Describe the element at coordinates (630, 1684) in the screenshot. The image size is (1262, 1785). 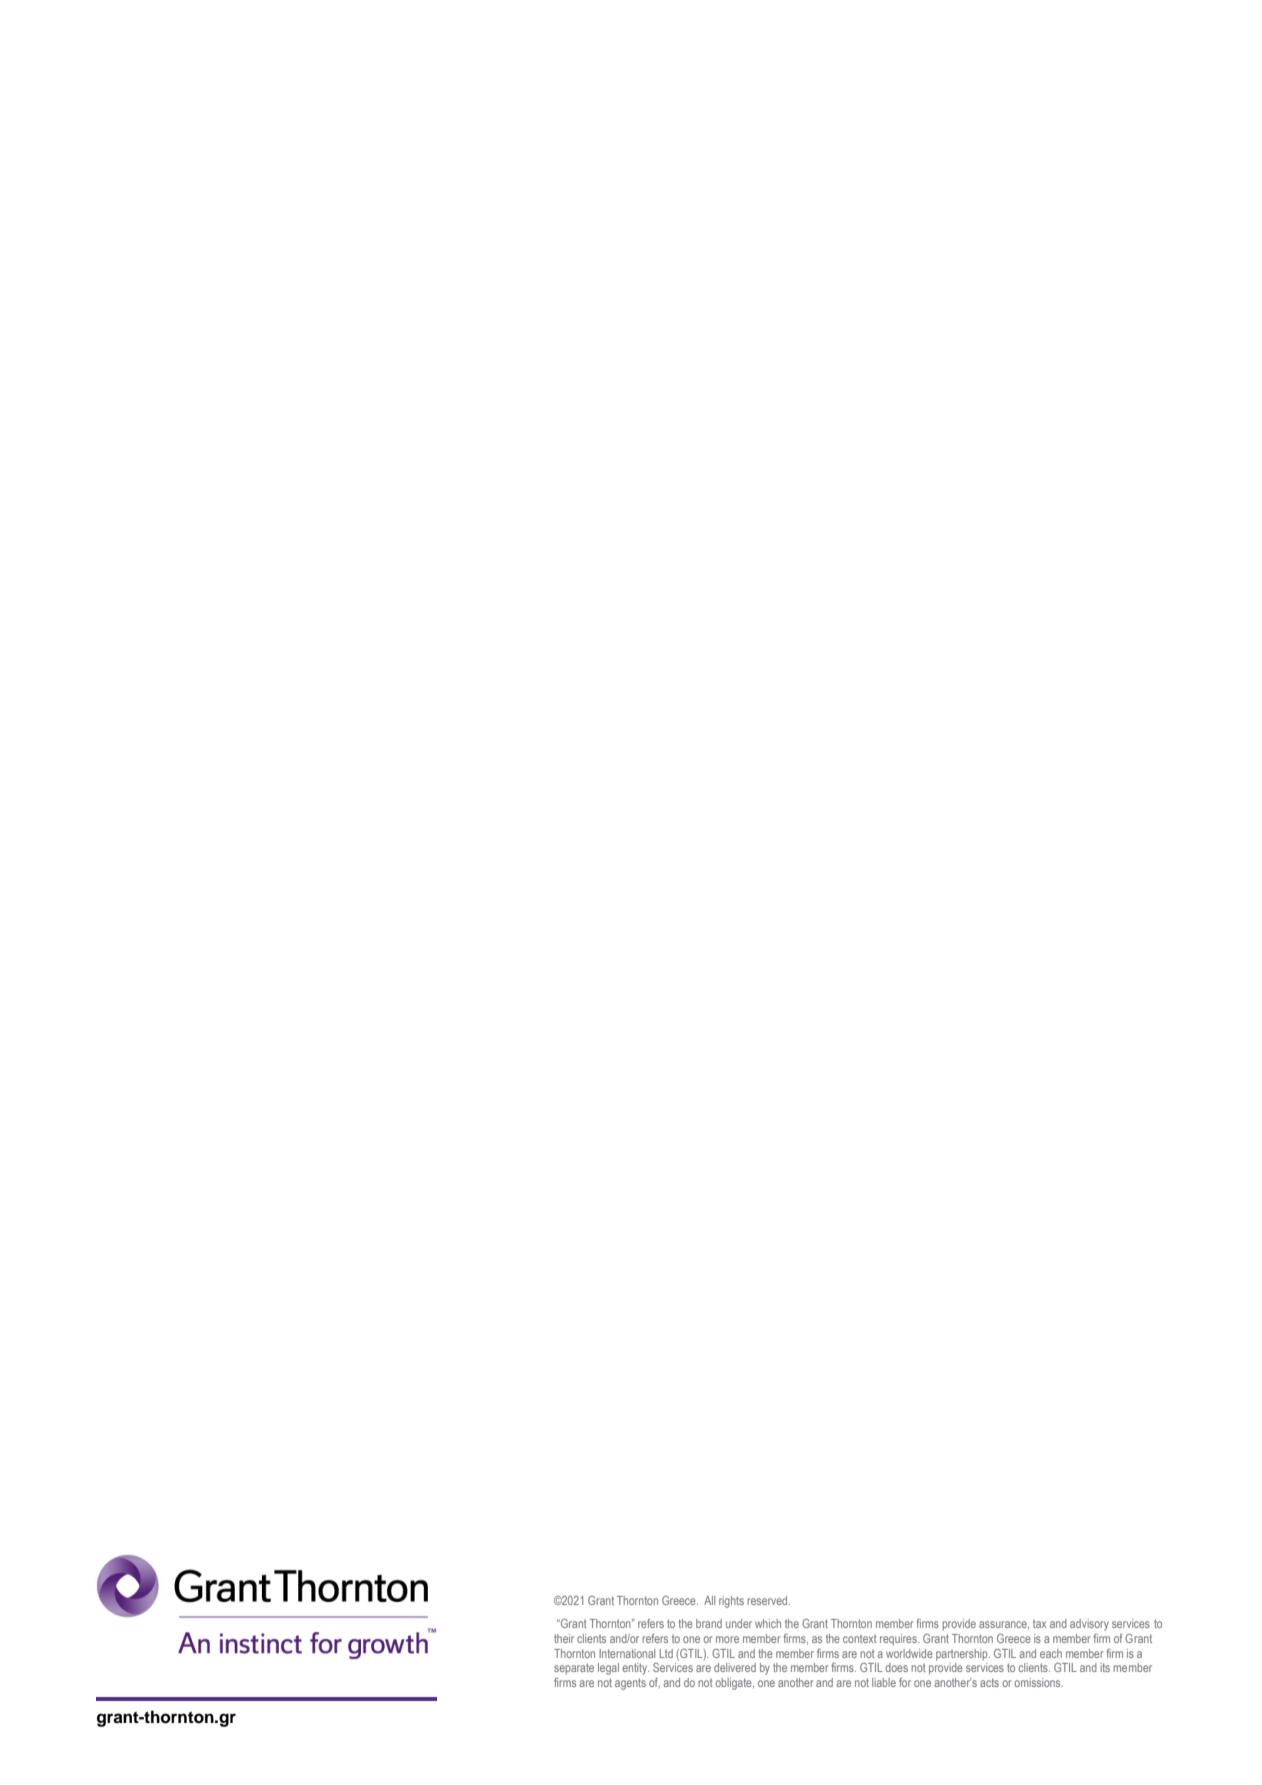
I see `agents` at that location.
